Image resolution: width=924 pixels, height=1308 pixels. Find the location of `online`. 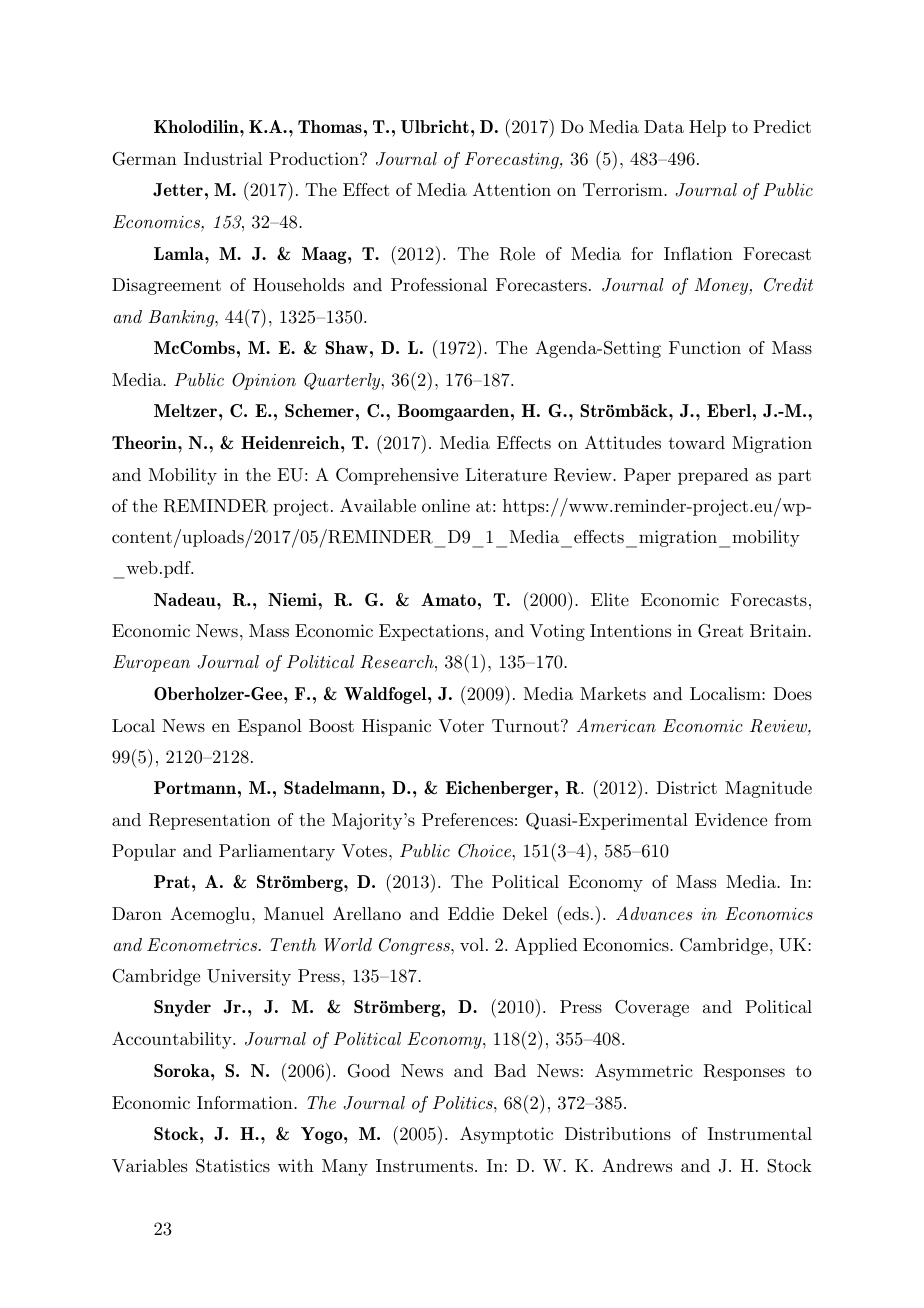

online is located at coordinates (446, 505).
